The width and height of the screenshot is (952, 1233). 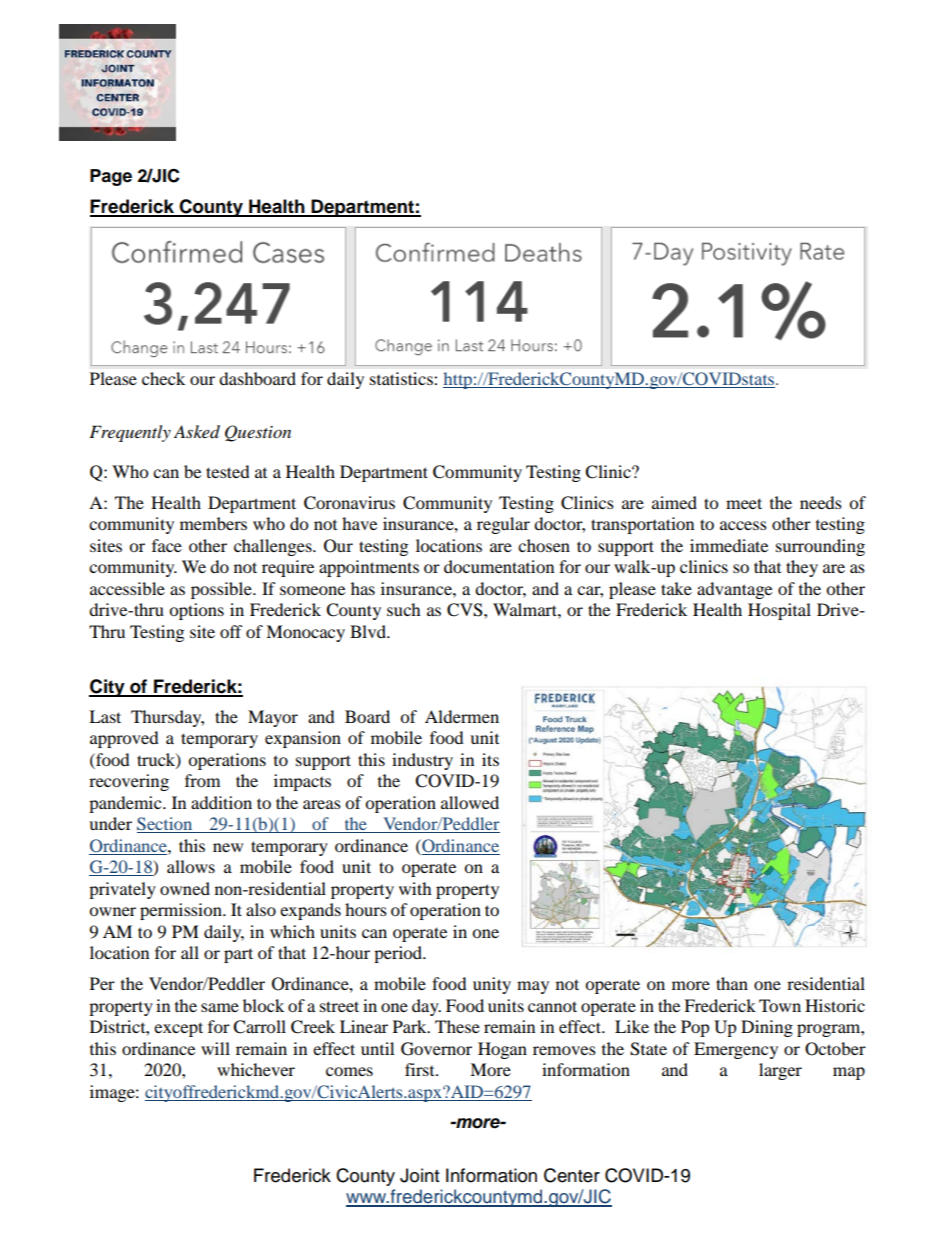 What do you see at coordinates (166, 825) in the screenshot?
I see `Section` at bounding box center [166, 825].
